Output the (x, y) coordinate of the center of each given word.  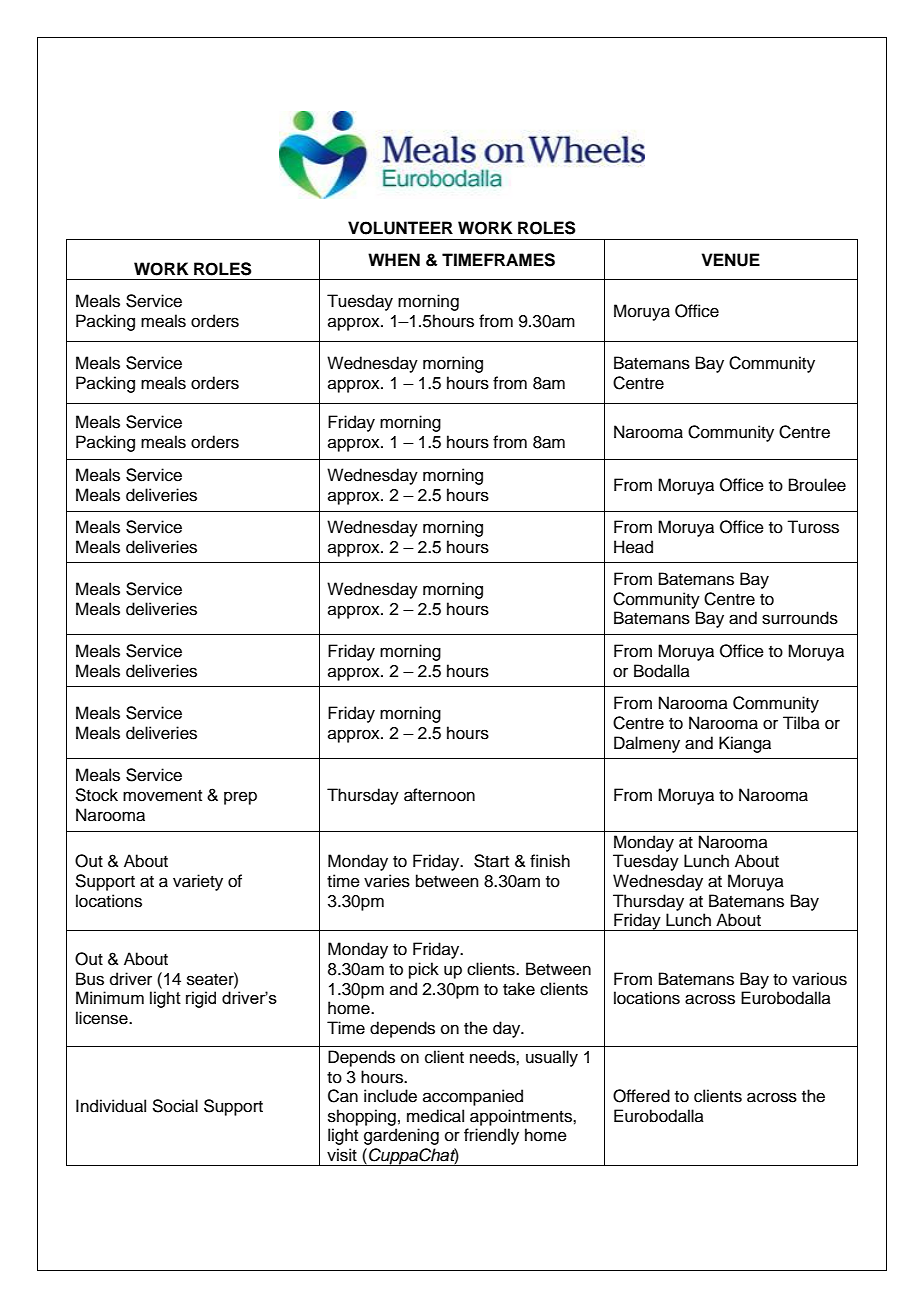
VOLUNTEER (400, 228)
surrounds (800, 618)
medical (435, 1116)
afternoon (439, 795)
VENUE (730, 260)
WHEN (394, 259)
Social (175, 1106)
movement (162, 796)
